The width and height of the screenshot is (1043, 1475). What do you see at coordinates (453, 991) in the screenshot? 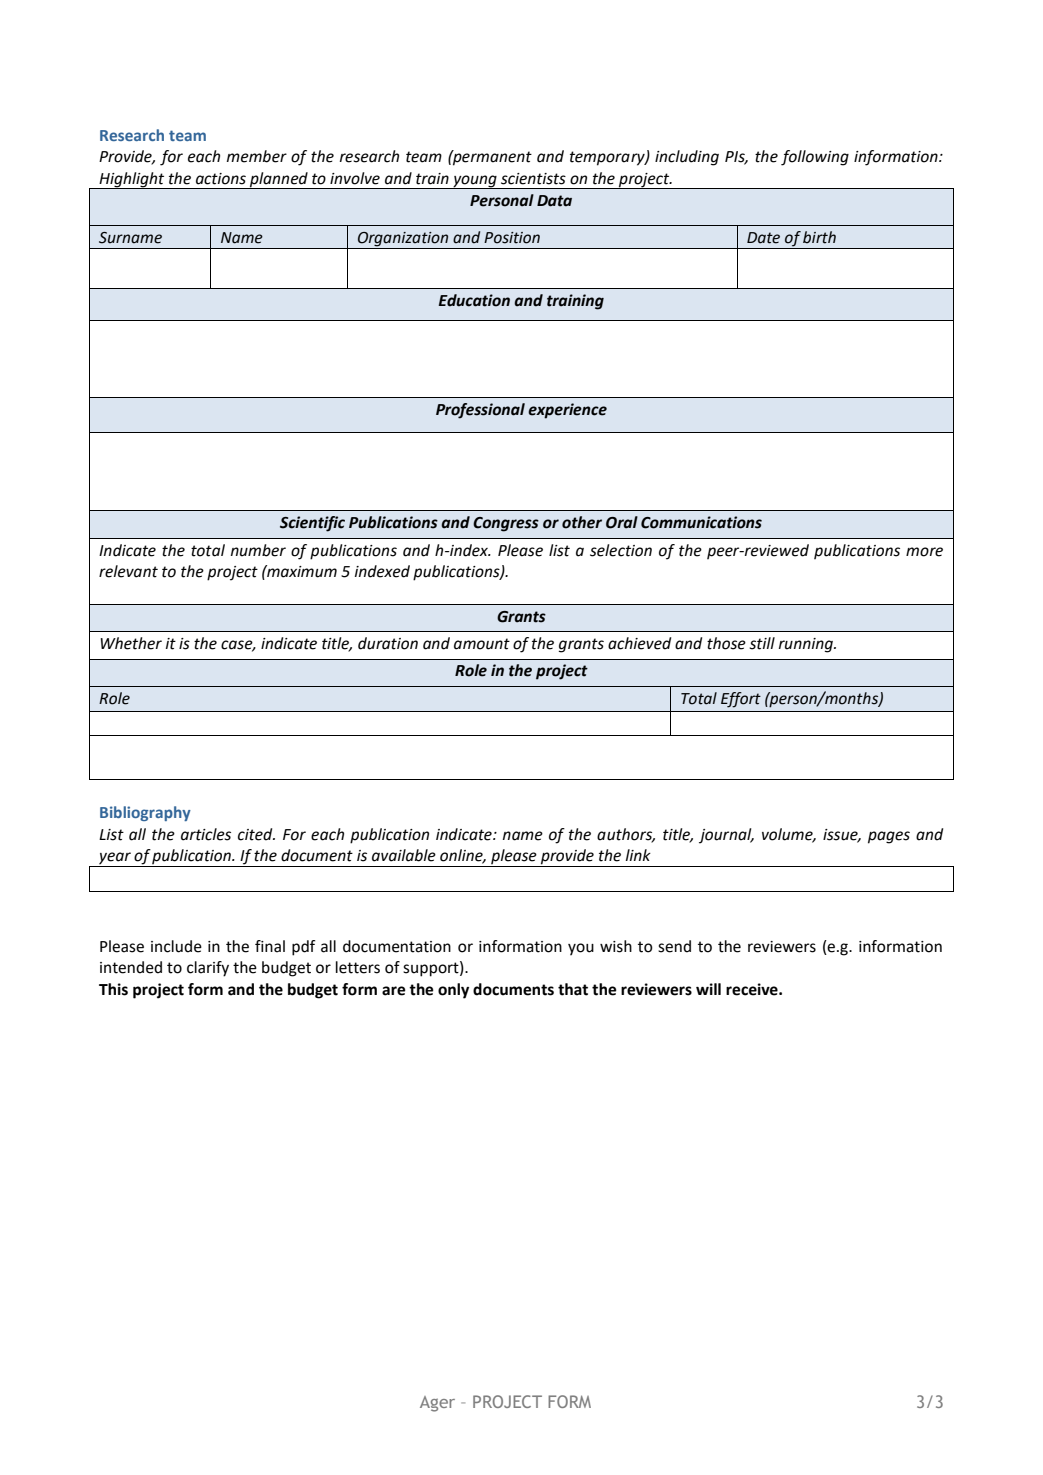
I see `only` at bounding box center [453, 991].
